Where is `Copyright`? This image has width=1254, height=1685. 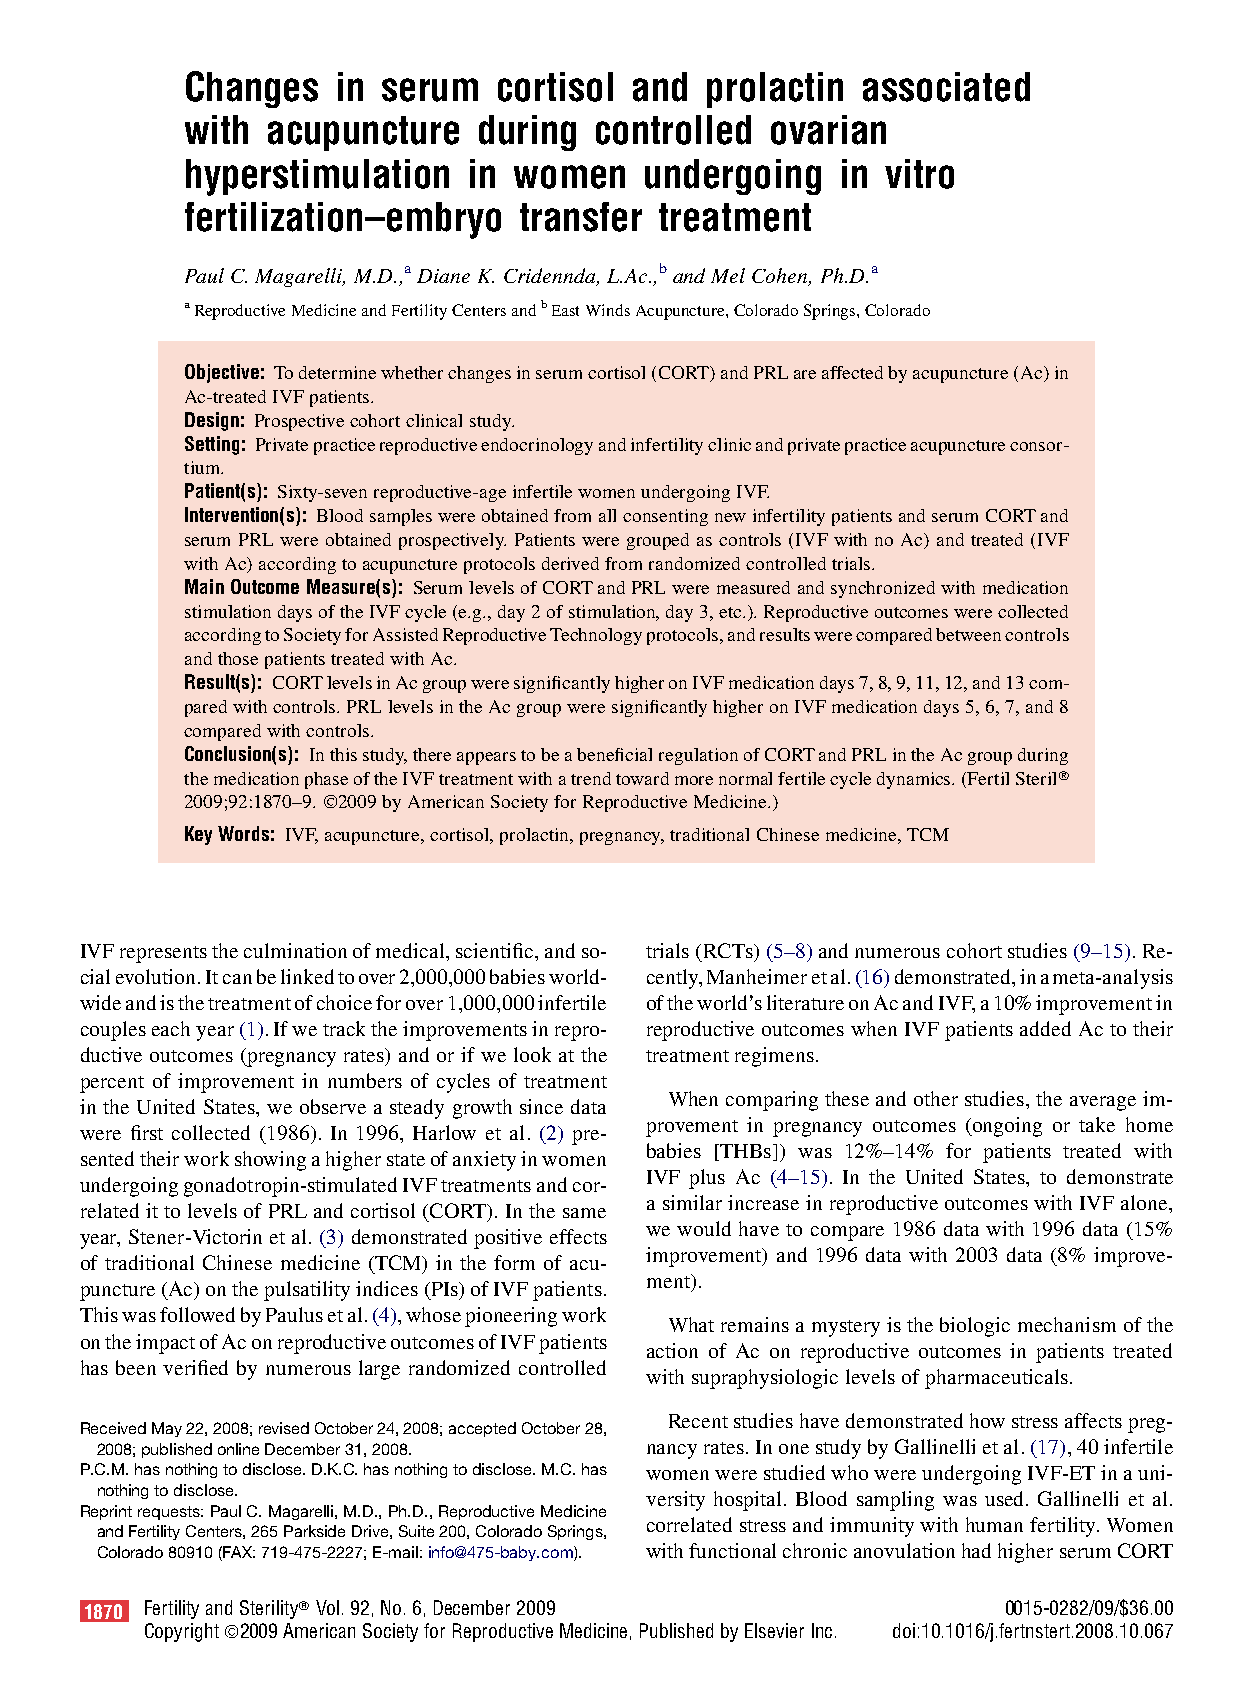 Copyright is located at coordinates (182, 1632).
